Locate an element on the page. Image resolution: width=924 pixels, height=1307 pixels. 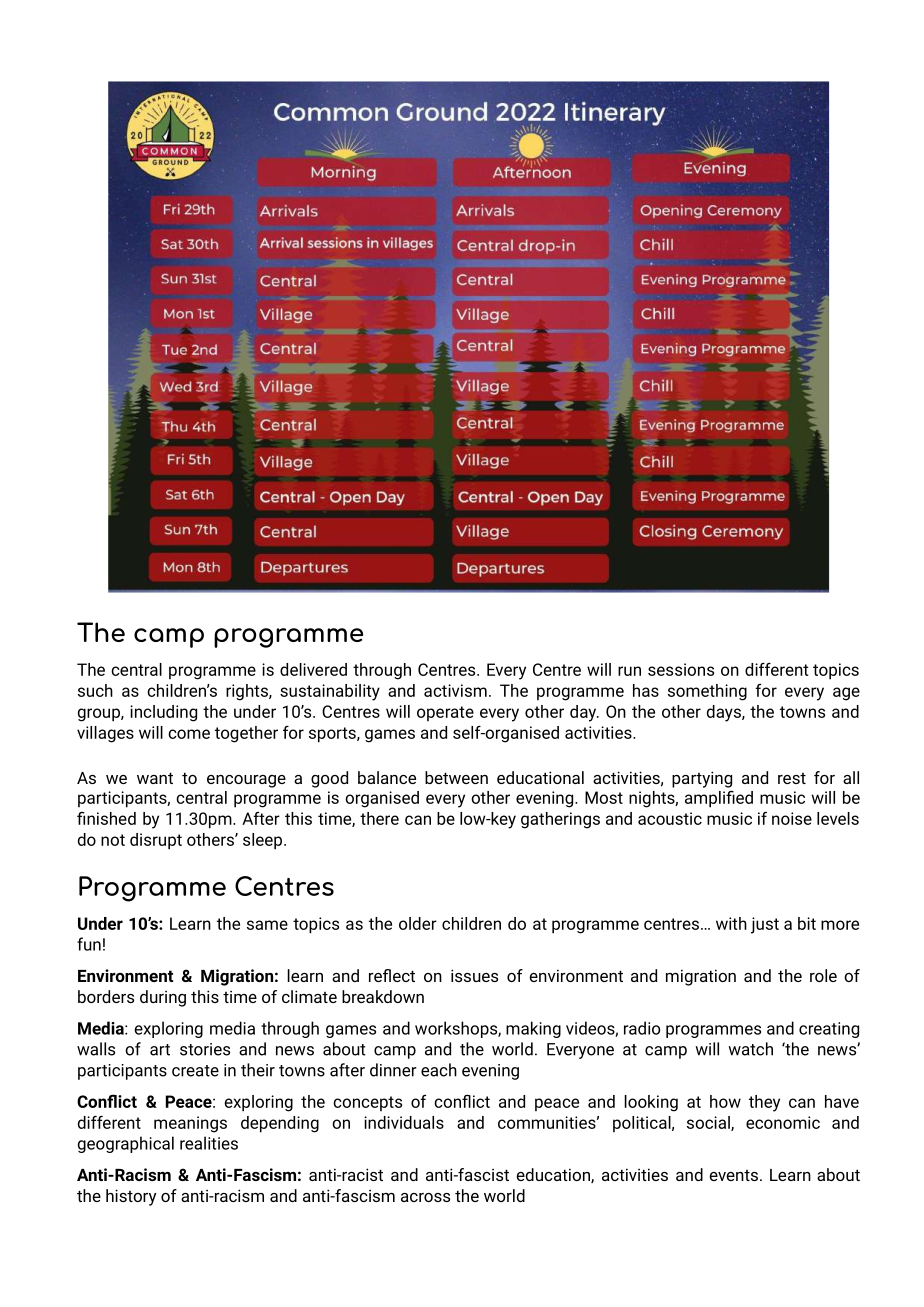
want is located at coordinates (155, 778).
